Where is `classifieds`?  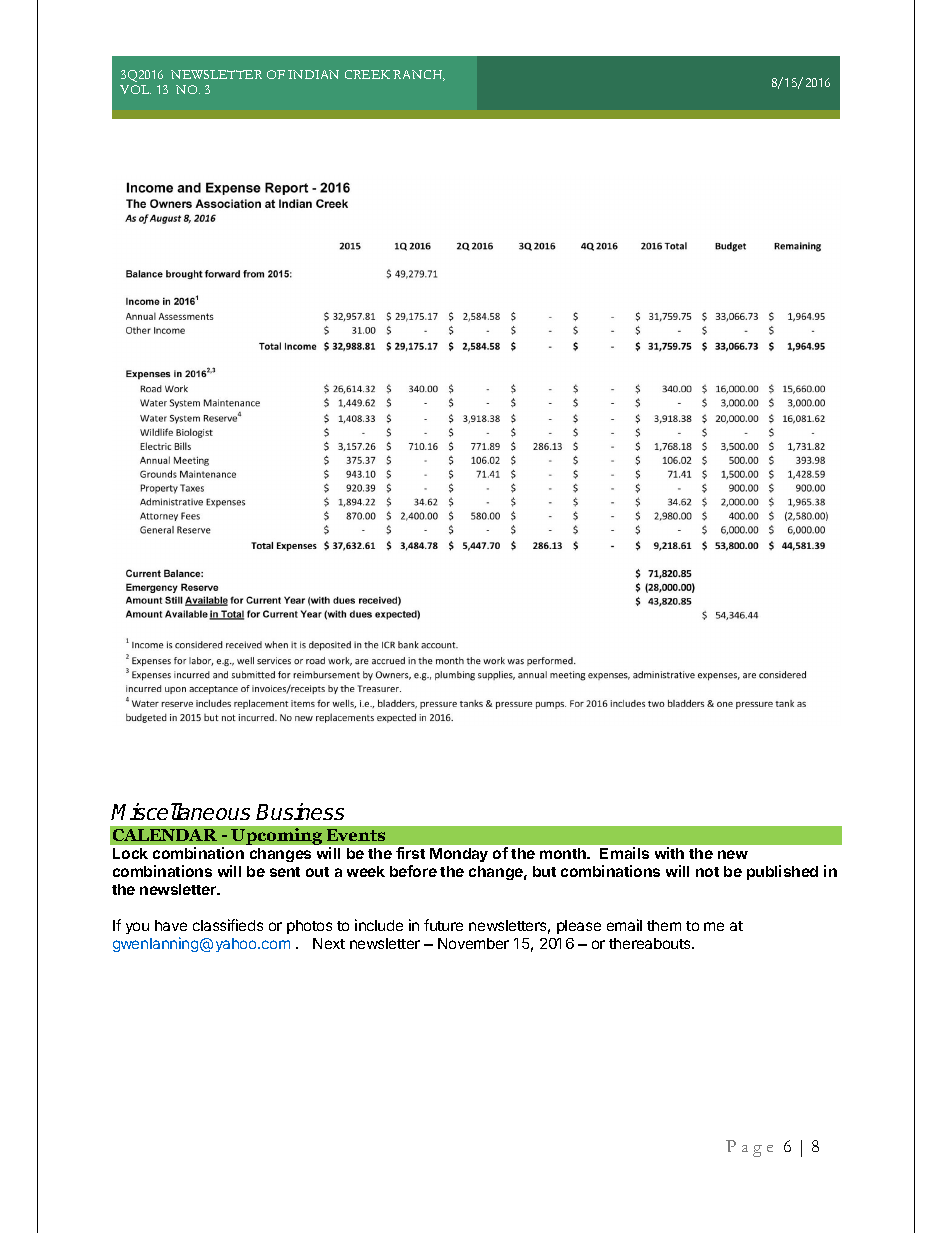 classifieds is located at coordinates (228, 925).
